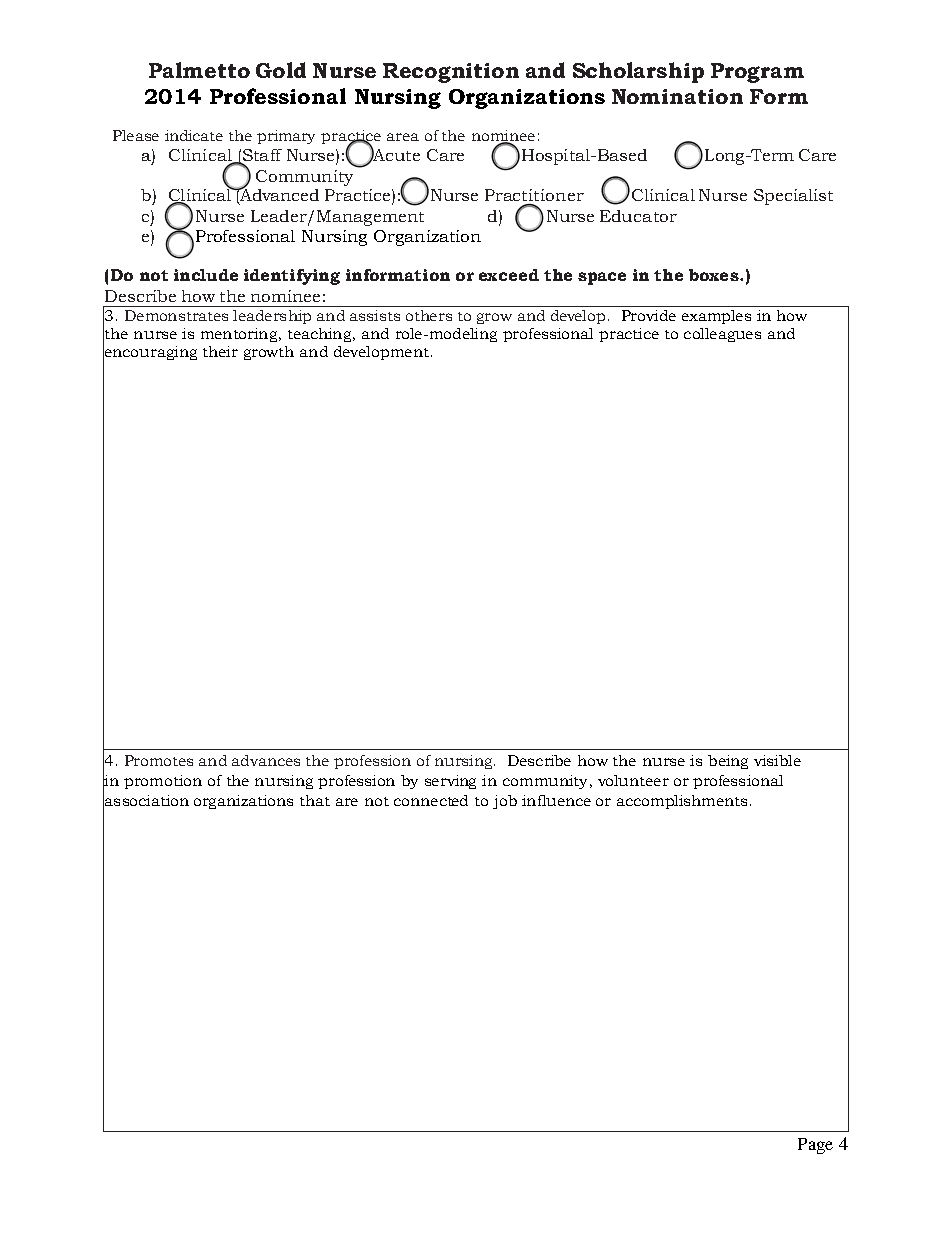 Image resolution: width=952 pixels, height=1233 pixels. What do you see at coordinates (815, 1146) in the page?
I see `Page` at bounding box center [815, 1146].
